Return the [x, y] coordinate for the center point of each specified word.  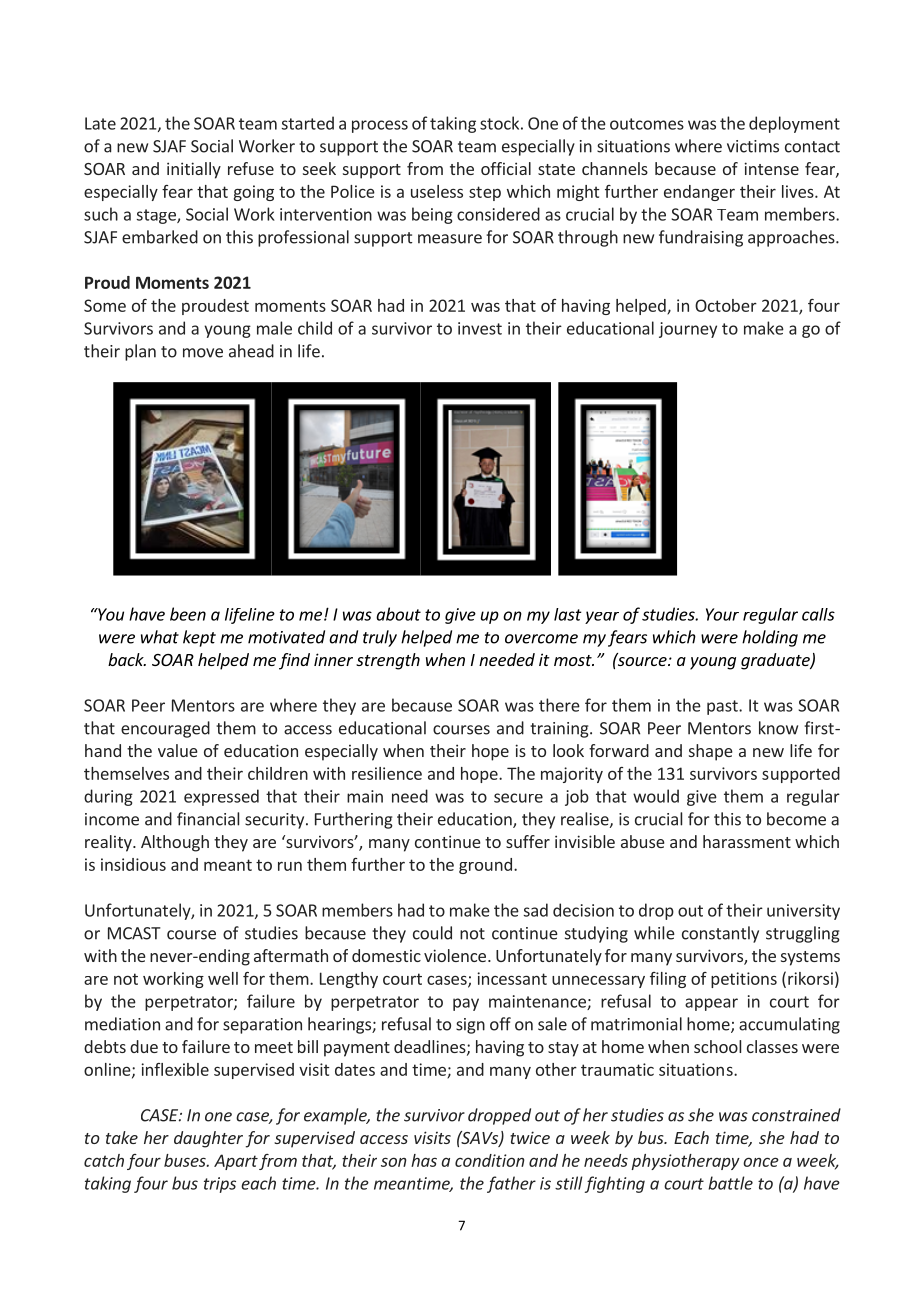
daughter [208, 1139]
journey [688, 330]
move [203, 353]
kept [199, 638]
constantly [720, 934]
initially [194, 170]
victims [753, 146]
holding [770, 638]
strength [388, 661]
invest [480, 328]
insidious [133, 864]
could [432, 933]
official [506, 168]
